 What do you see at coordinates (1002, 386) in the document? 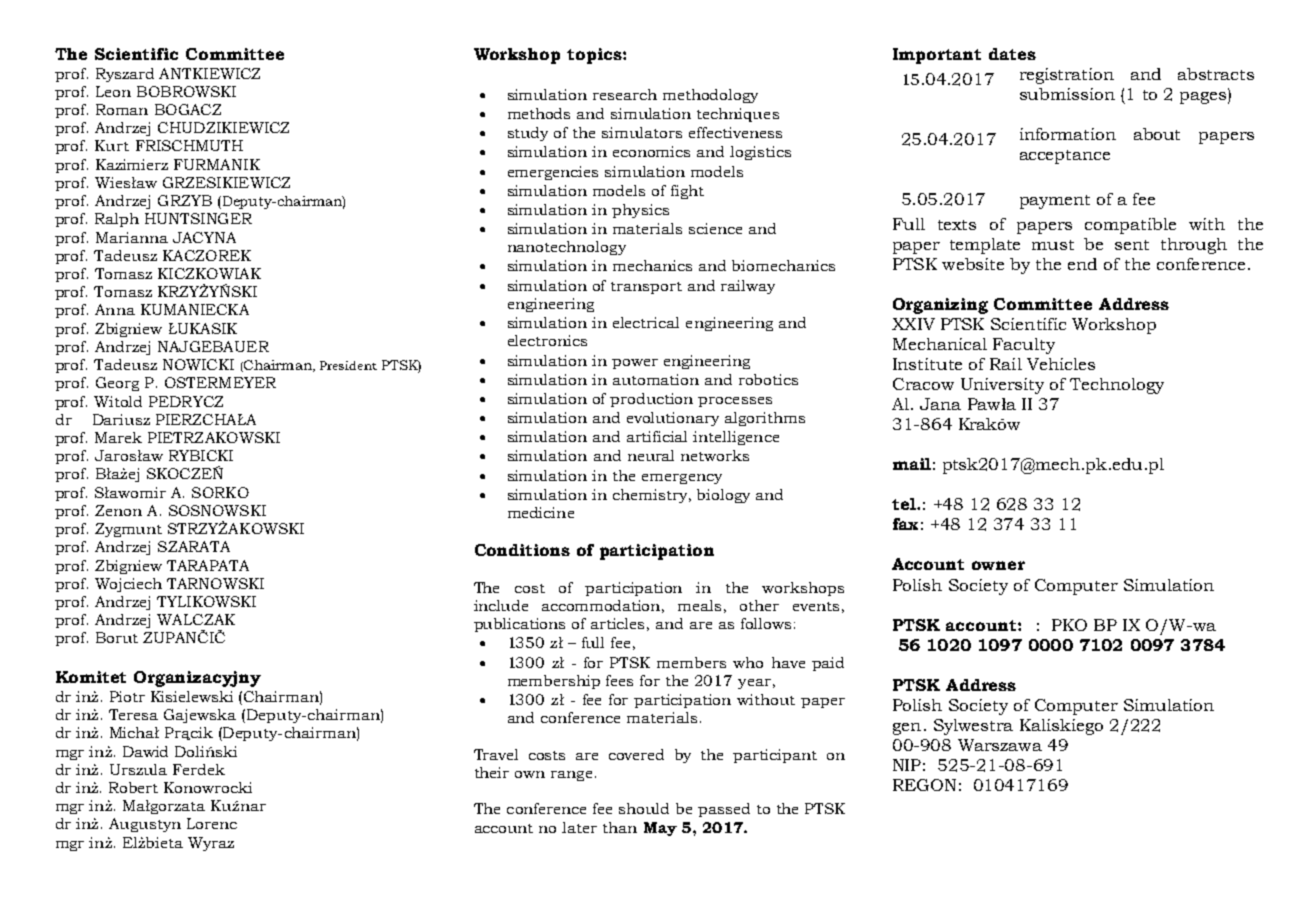
I see `University` at bounding box center [1002, 386].
